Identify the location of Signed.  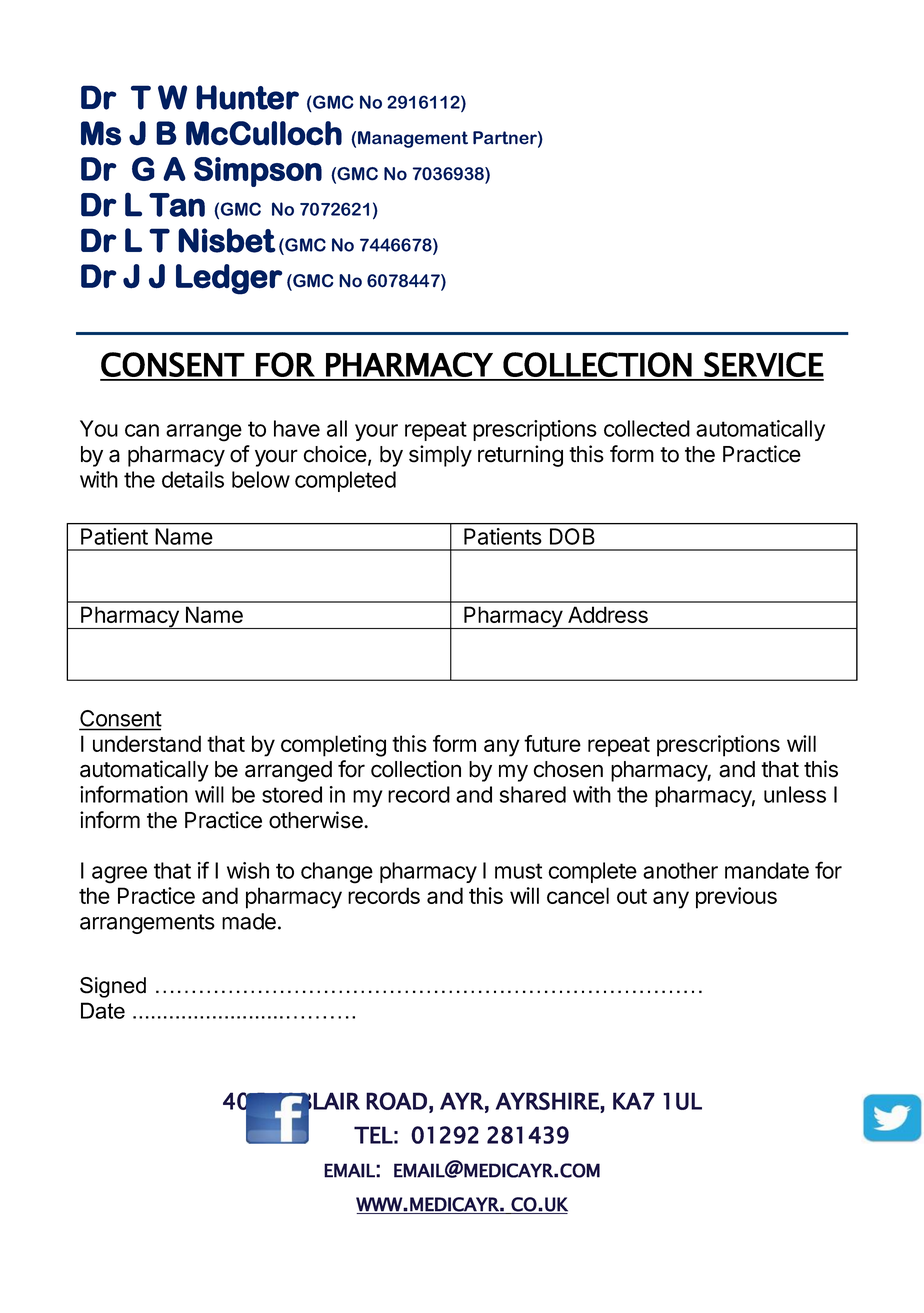
(113, 987).
